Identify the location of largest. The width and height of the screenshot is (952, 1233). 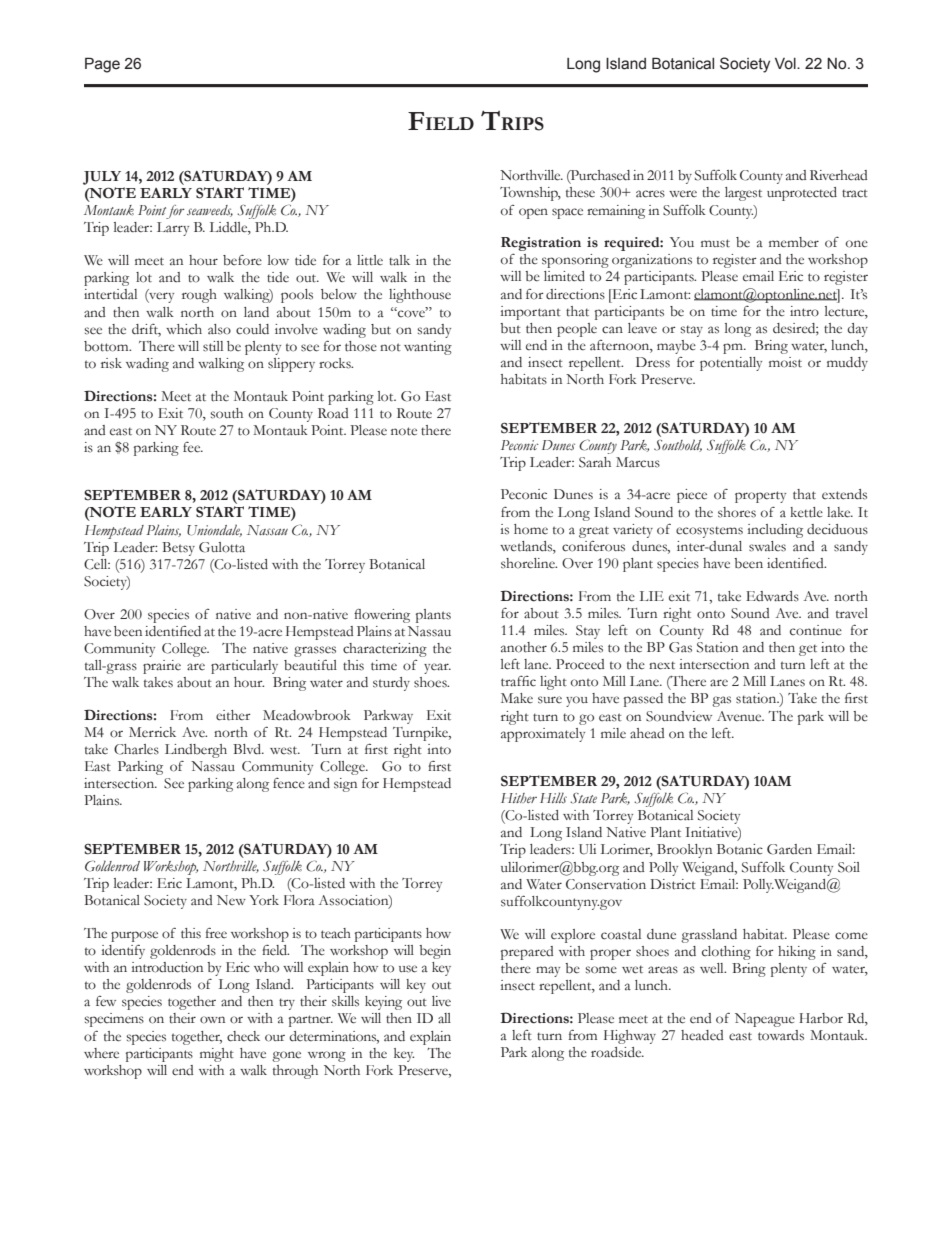
(743, 194).
